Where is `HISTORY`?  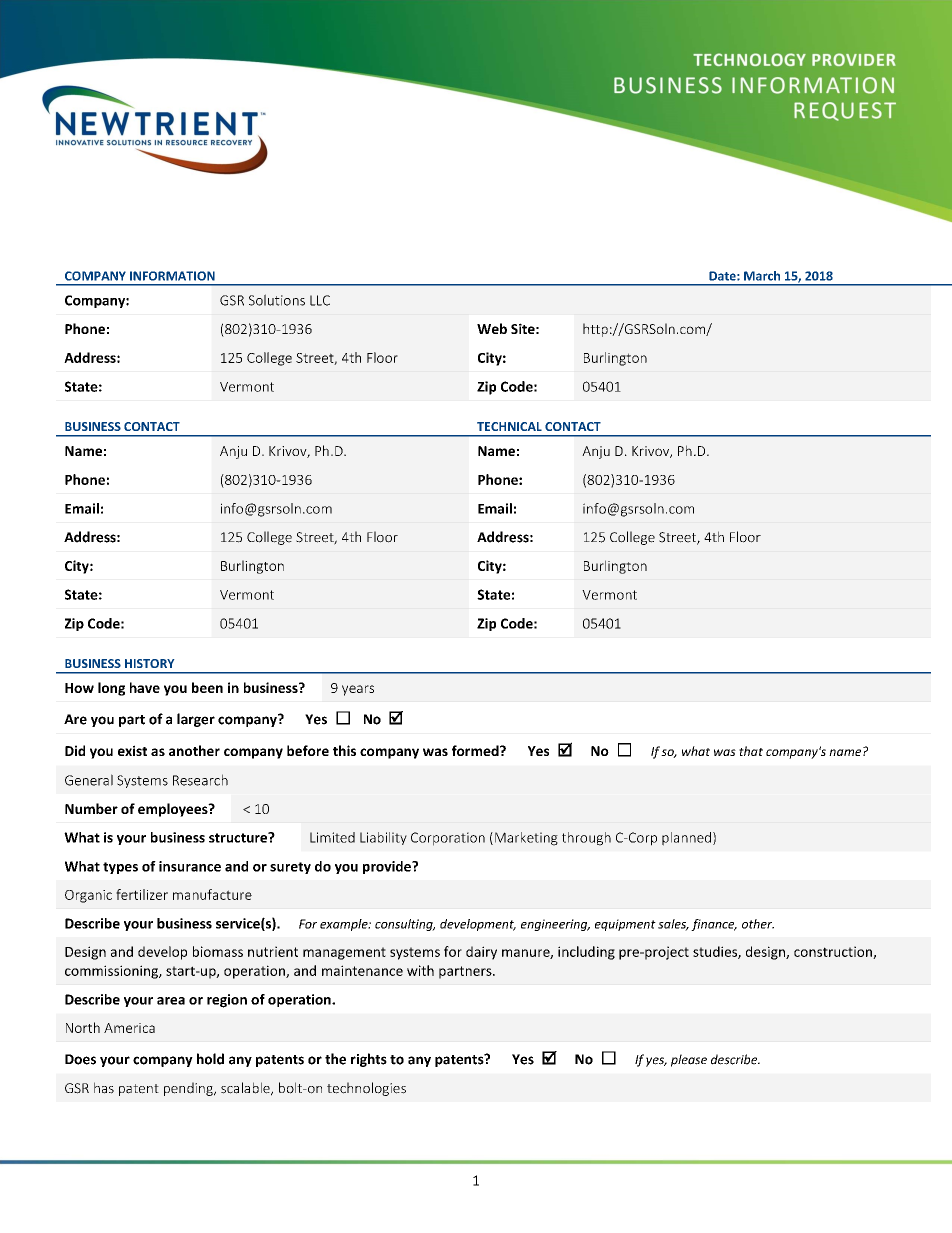
HISTORY is located at coordinates (149, 663).
